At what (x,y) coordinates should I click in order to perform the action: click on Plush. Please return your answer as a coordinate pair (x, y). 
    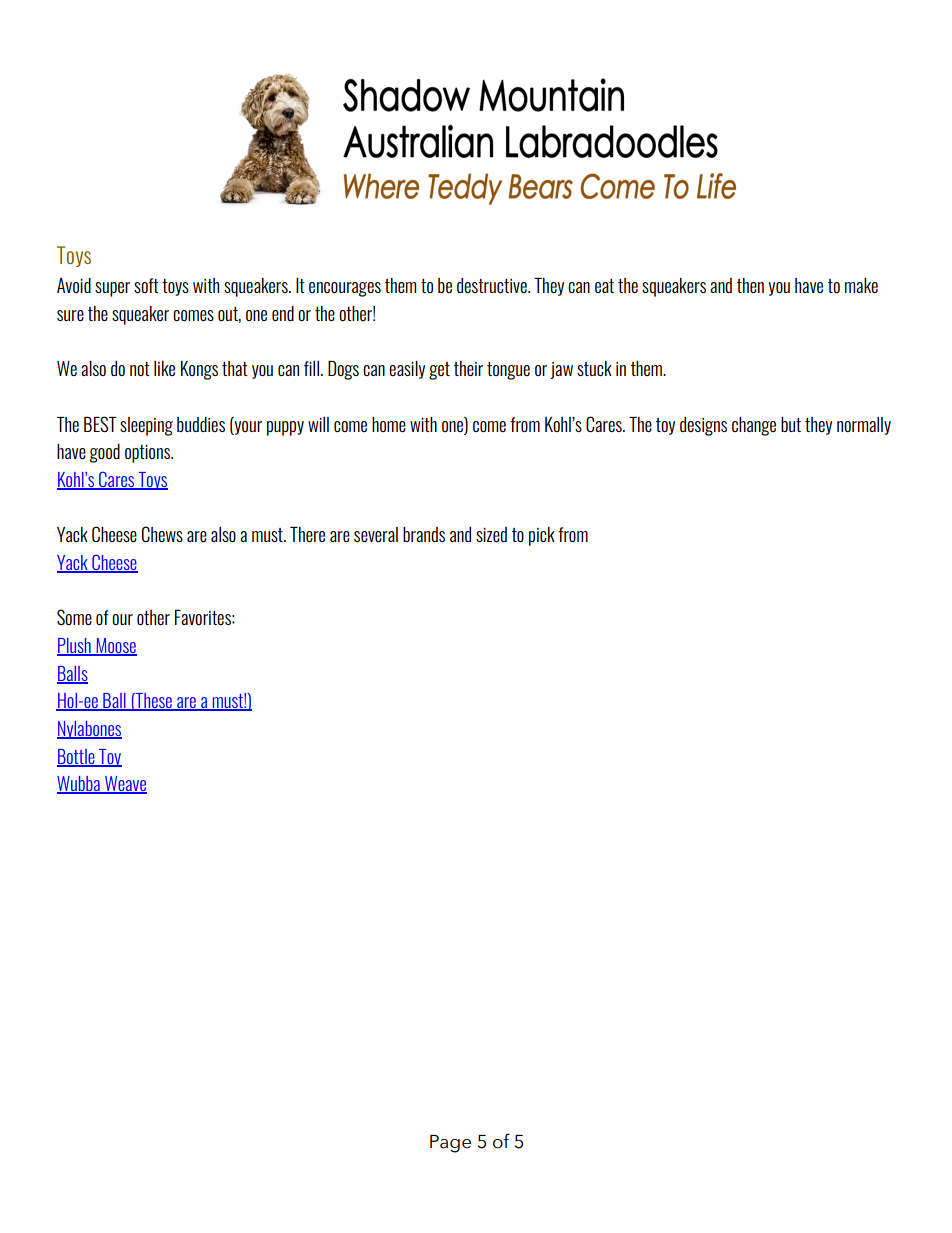
    Looking at the image, I should click on (75, 647).
